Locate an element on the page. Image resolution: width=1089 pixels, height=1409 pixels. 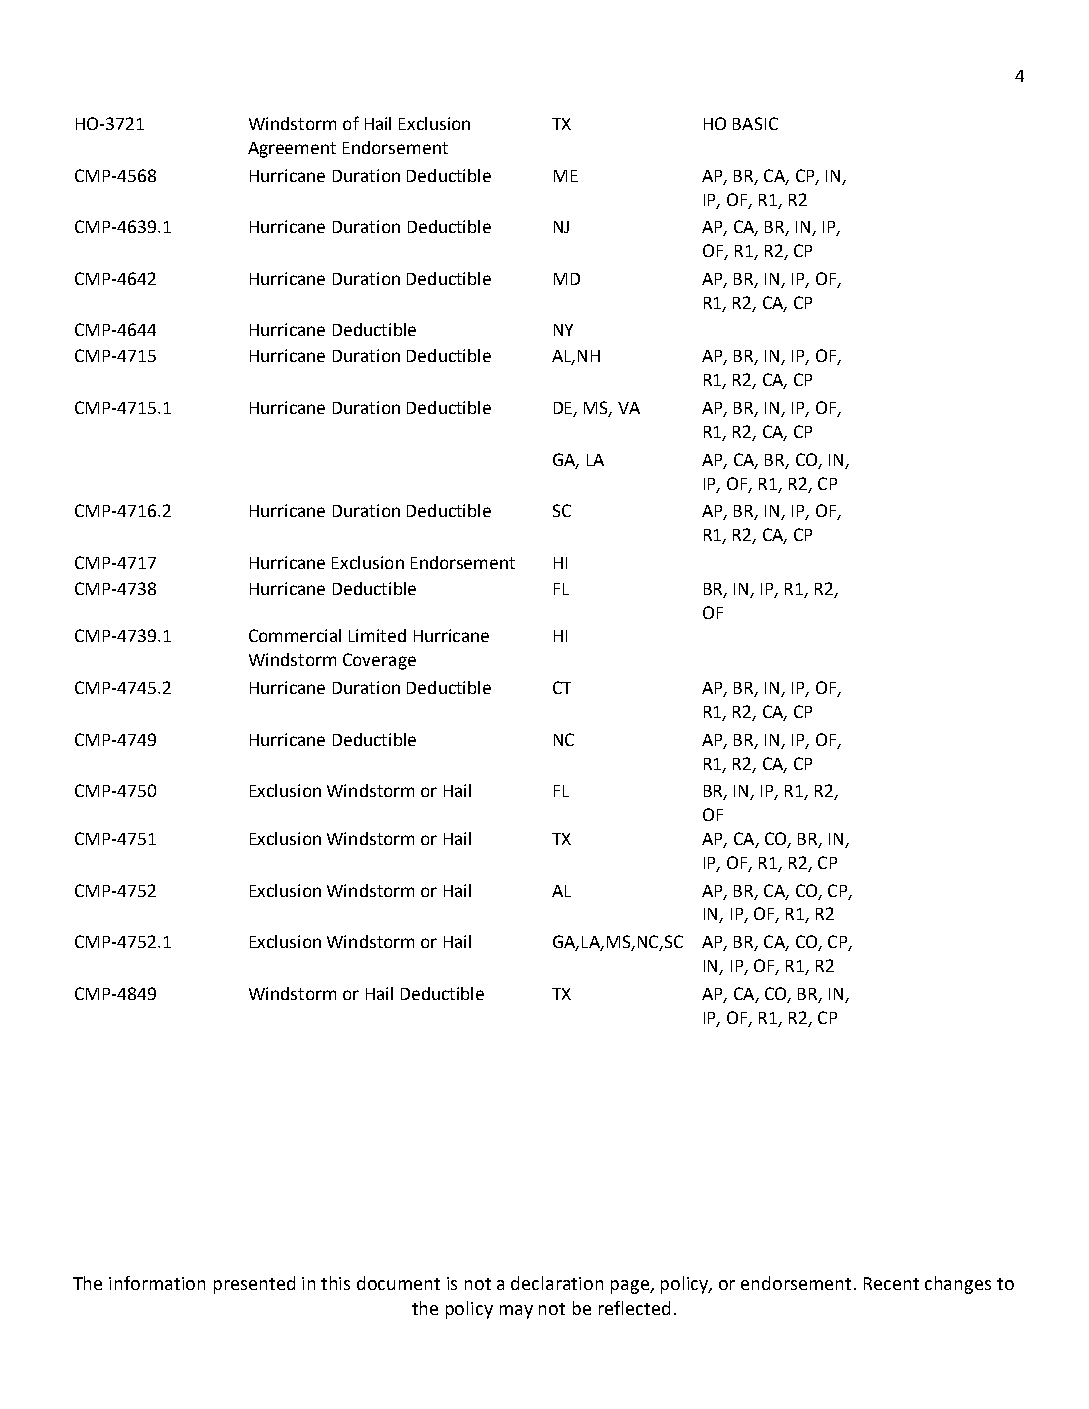
may is located at coordinates (516, 1312).
